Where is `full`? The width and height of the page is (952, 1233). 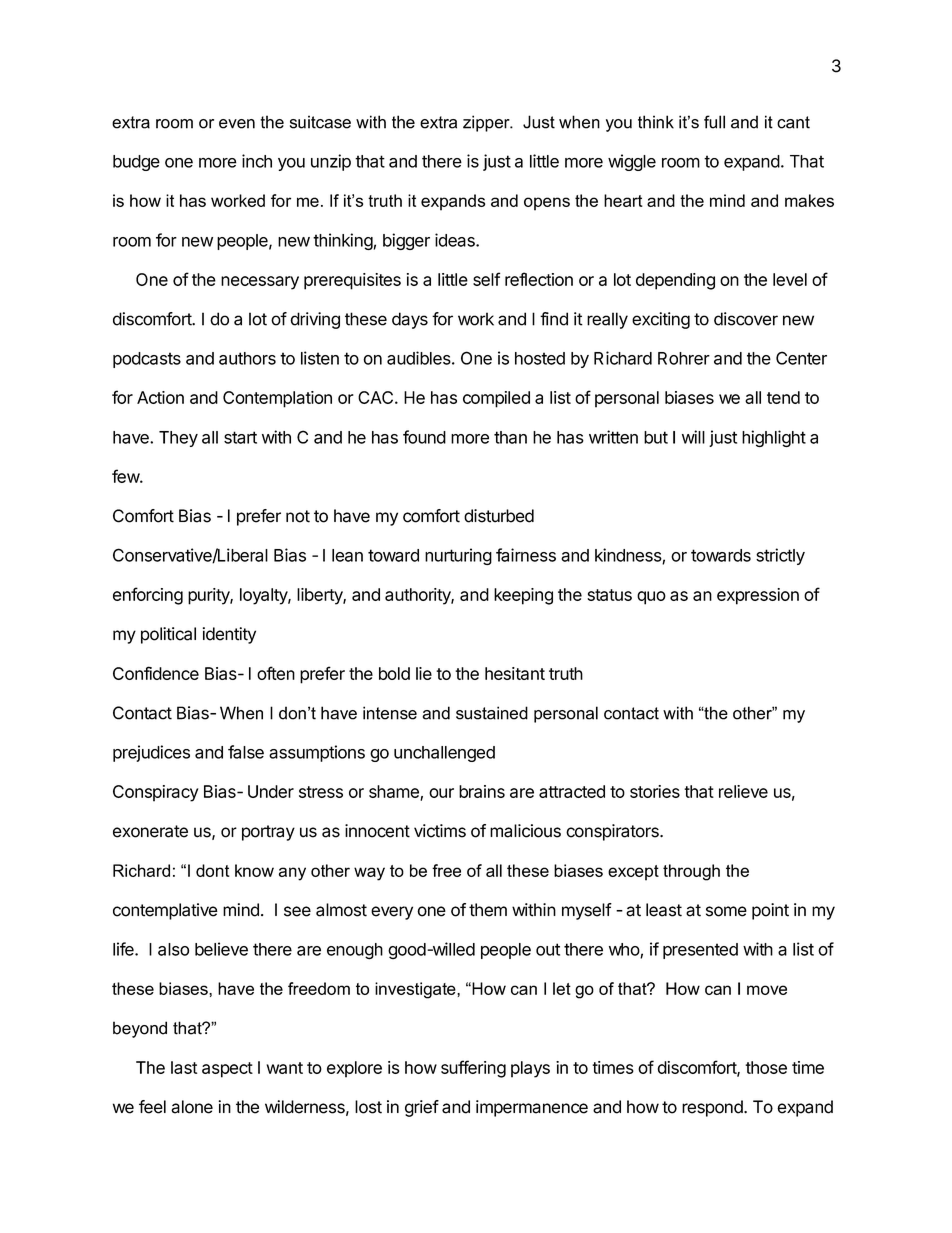
full is located at coordinates (714, 122).
